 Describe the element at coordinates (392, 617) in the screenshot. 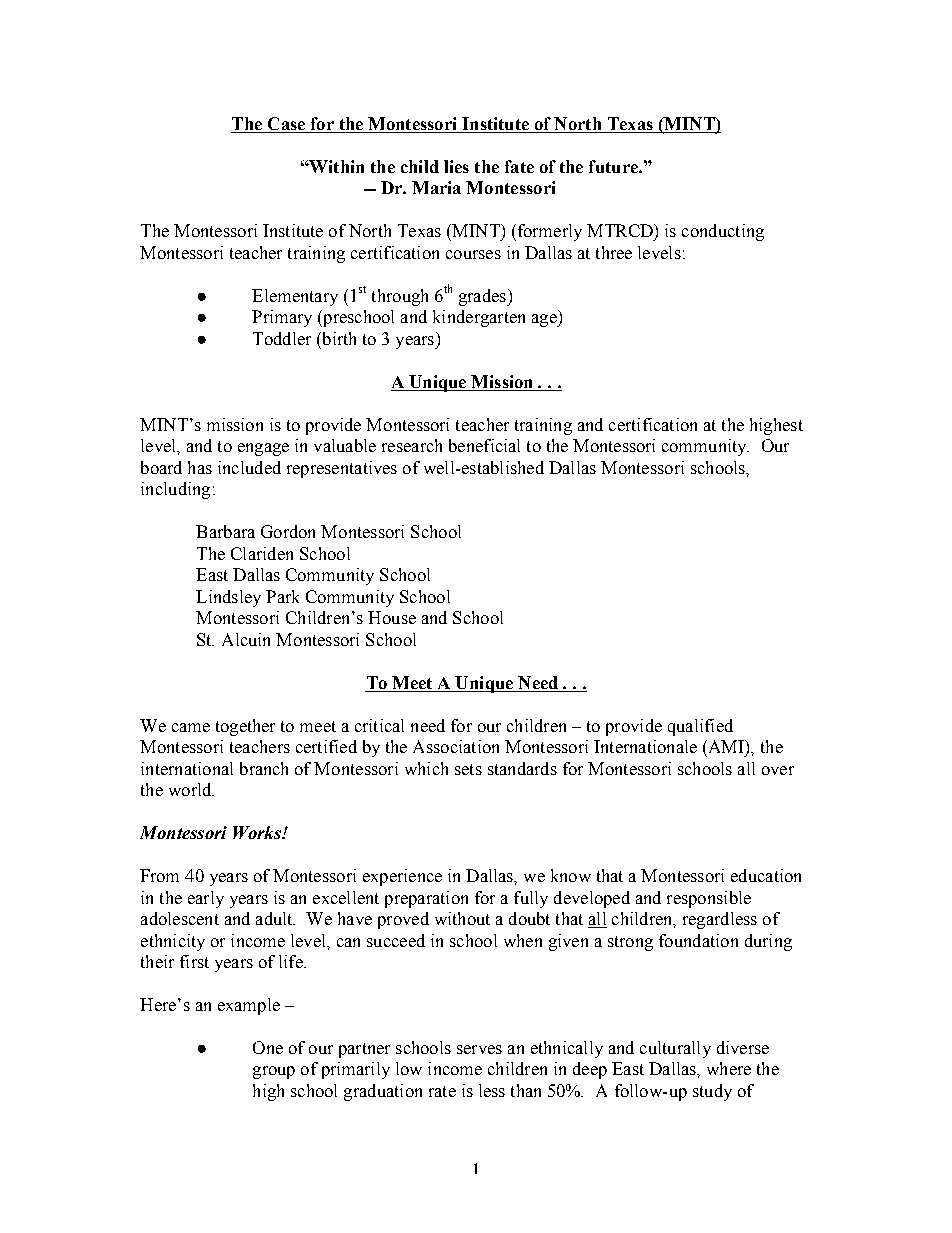

I see `House` at that location.
